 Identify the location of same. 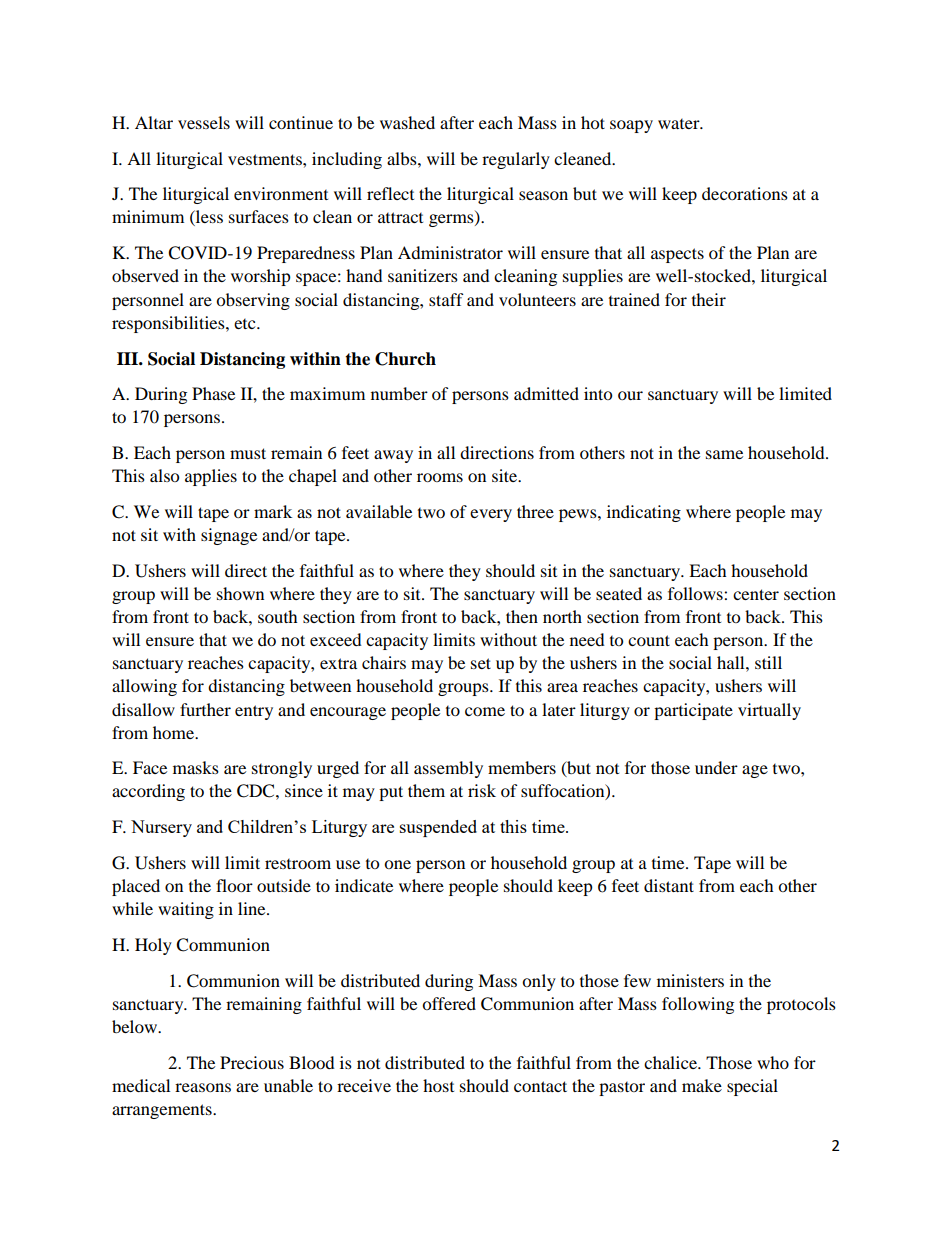
(724, 454).
